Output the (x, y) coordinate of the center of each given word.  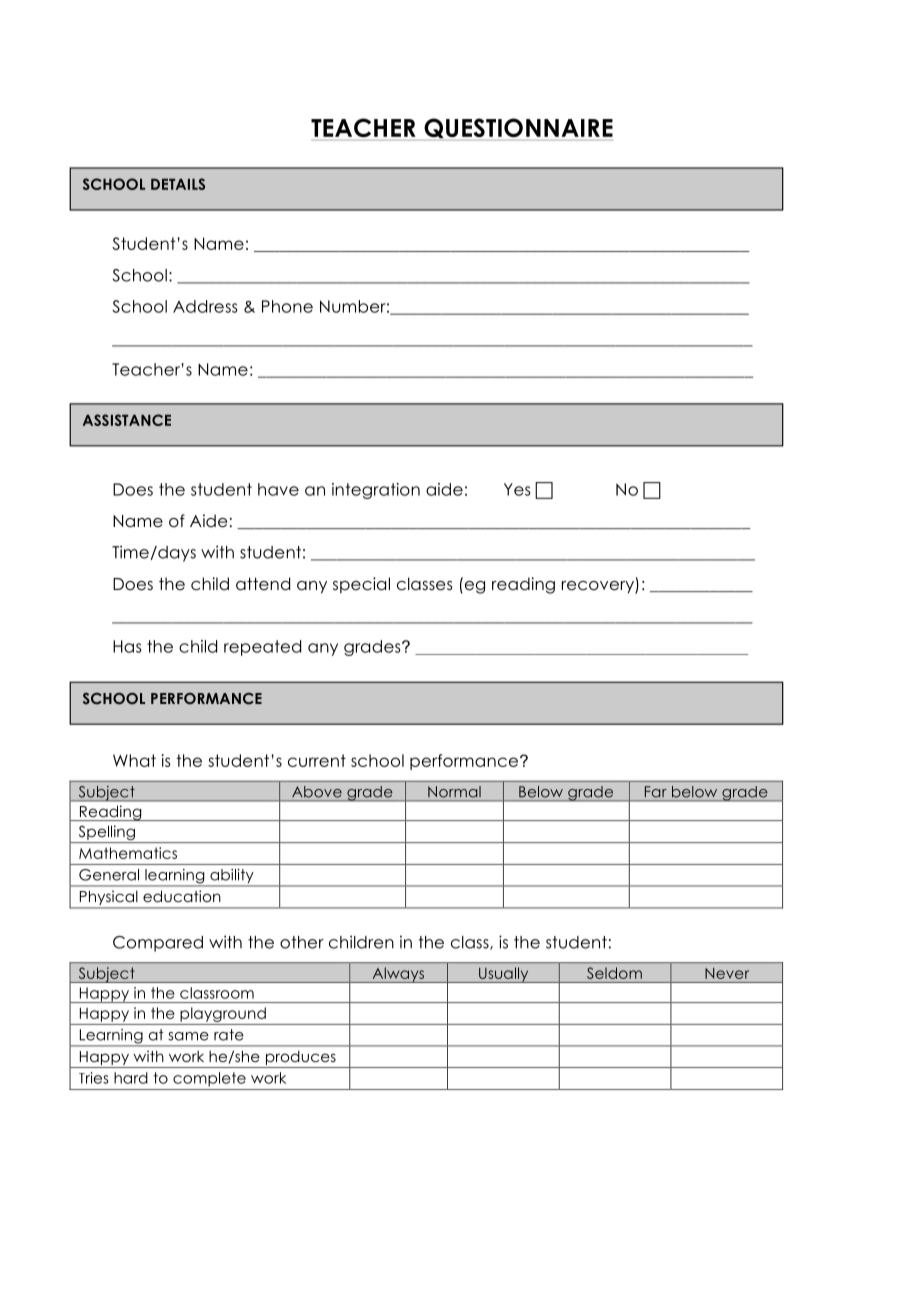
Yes (517, 489)
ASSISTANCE (127, 420)
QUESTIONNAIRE (517, 129)
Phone (287, 306)
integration (376, 491)
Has (127, 646)
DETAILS (178, 184)
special (361, 585)
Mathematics (128, 853)
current (317, 760)
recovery (599, 587)
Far (656, 792)
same (188, 1036)
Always (398, 975)
